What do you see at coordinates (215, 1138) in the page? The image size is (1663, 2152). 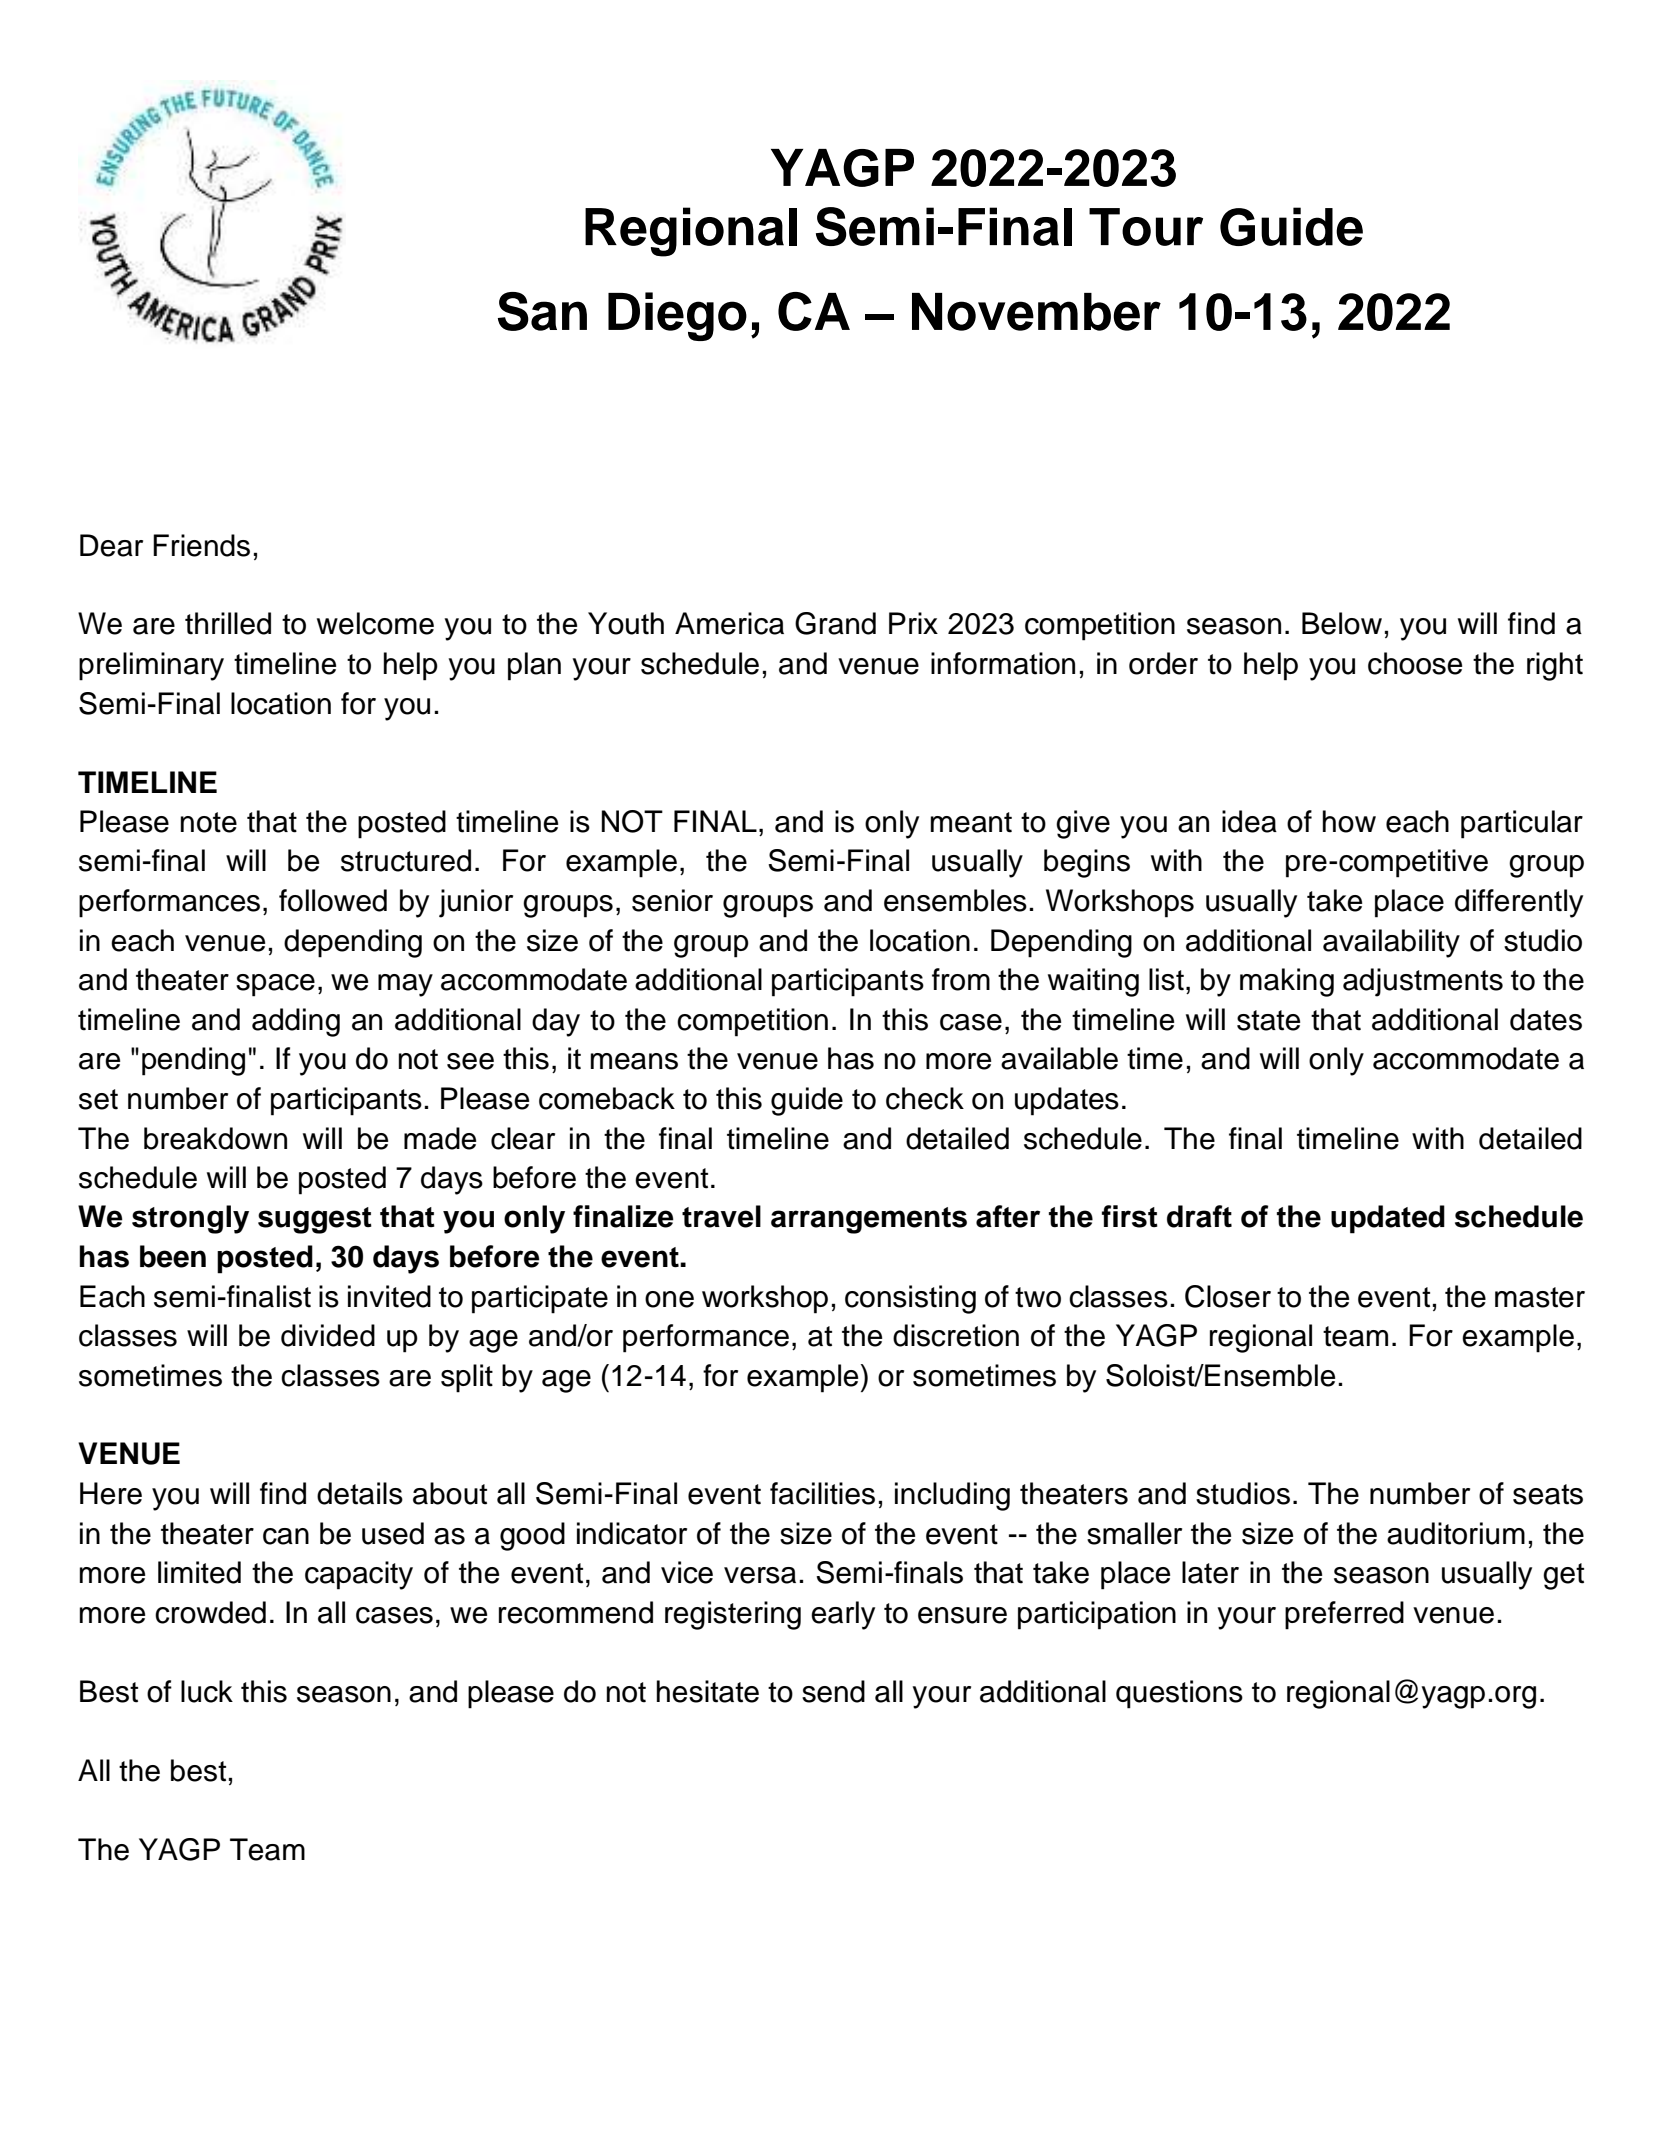 I see `breakdown` at bounding box center [215, 1138].
